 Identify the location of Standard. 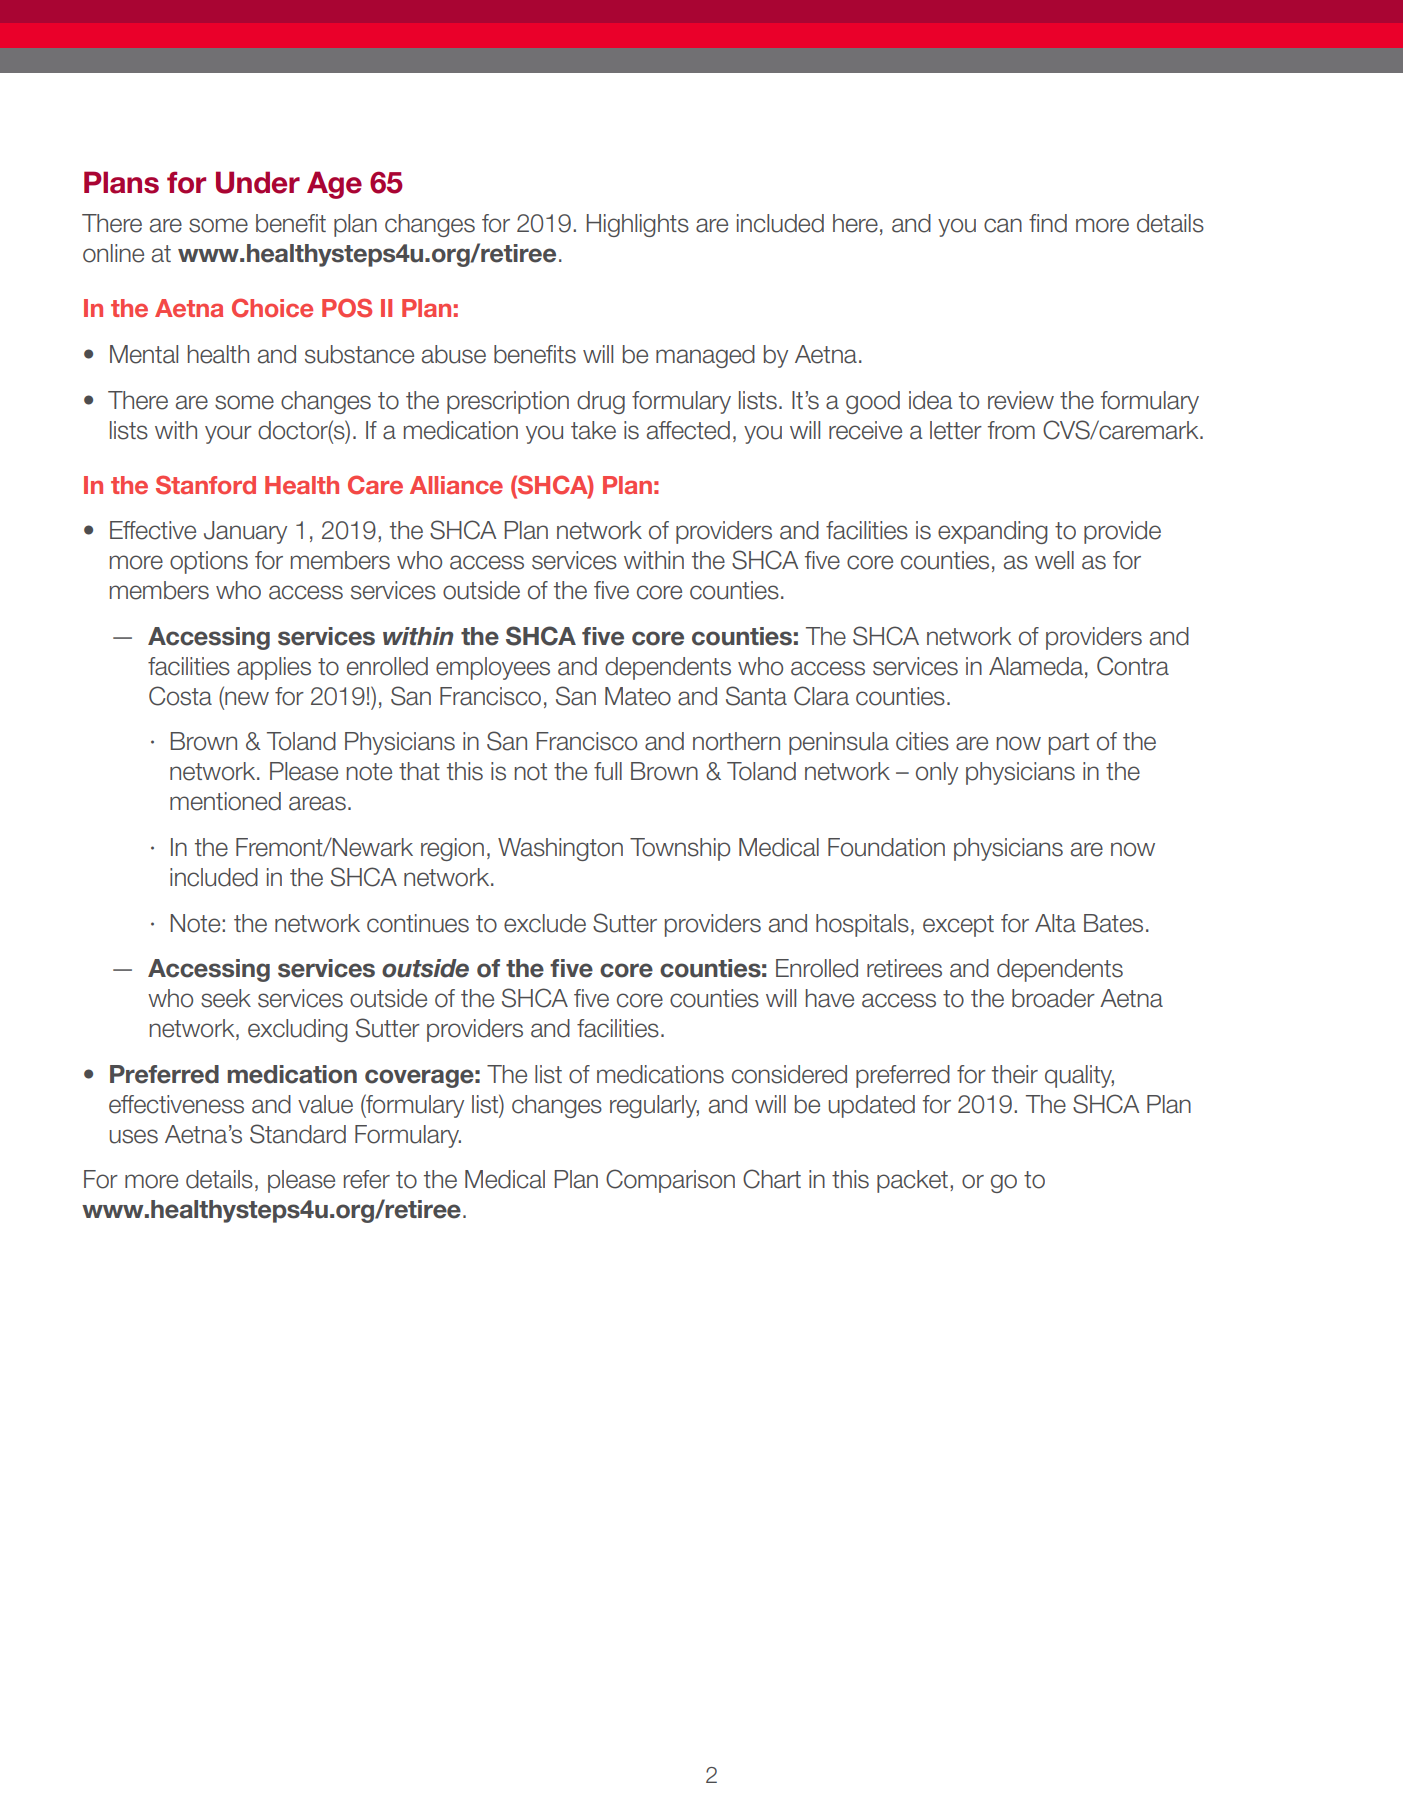
(298, 1134).
